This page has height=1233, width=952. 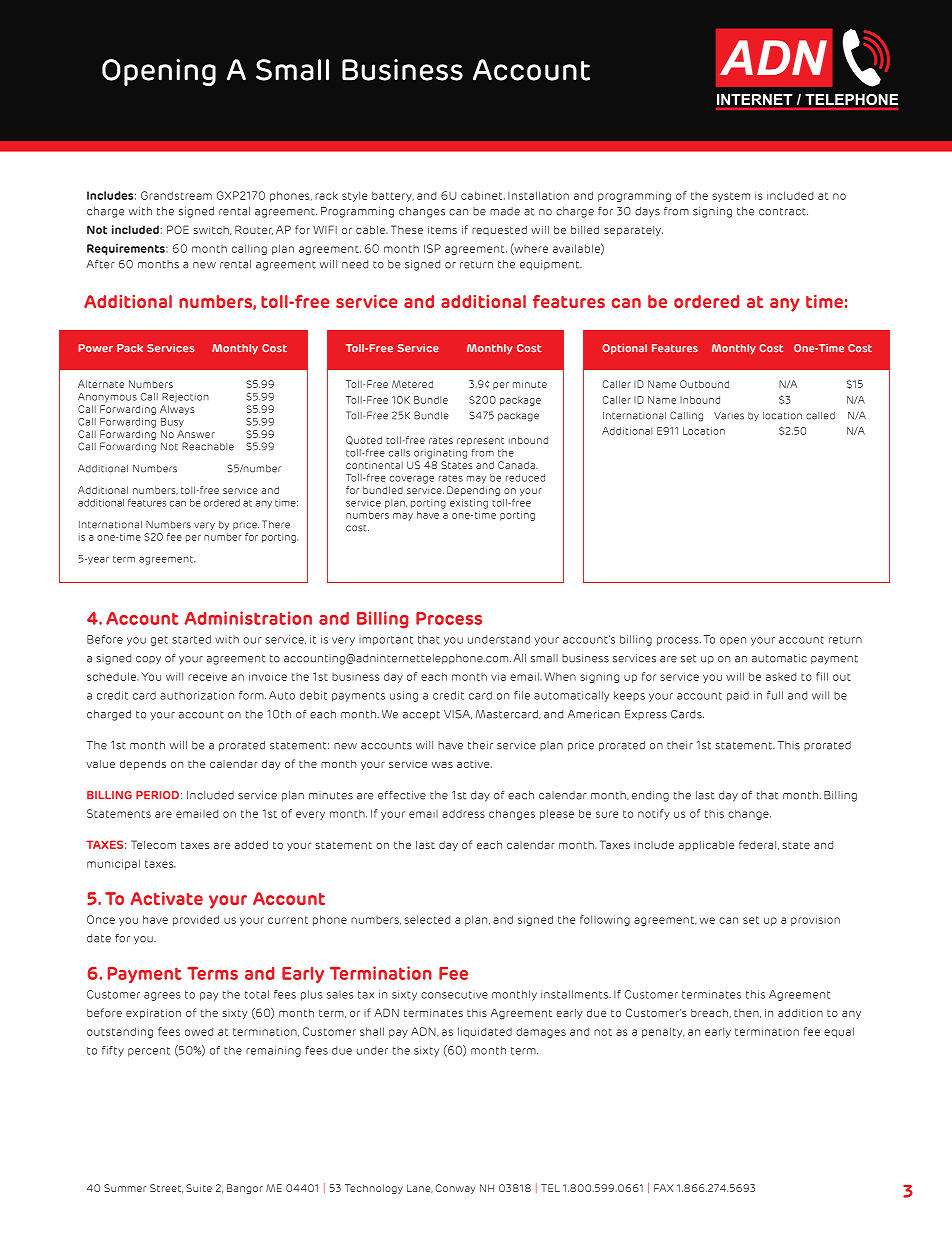 What do you see at coordinates (442, 230) in the page?
I see `items` at bounding box center [442, 230].
